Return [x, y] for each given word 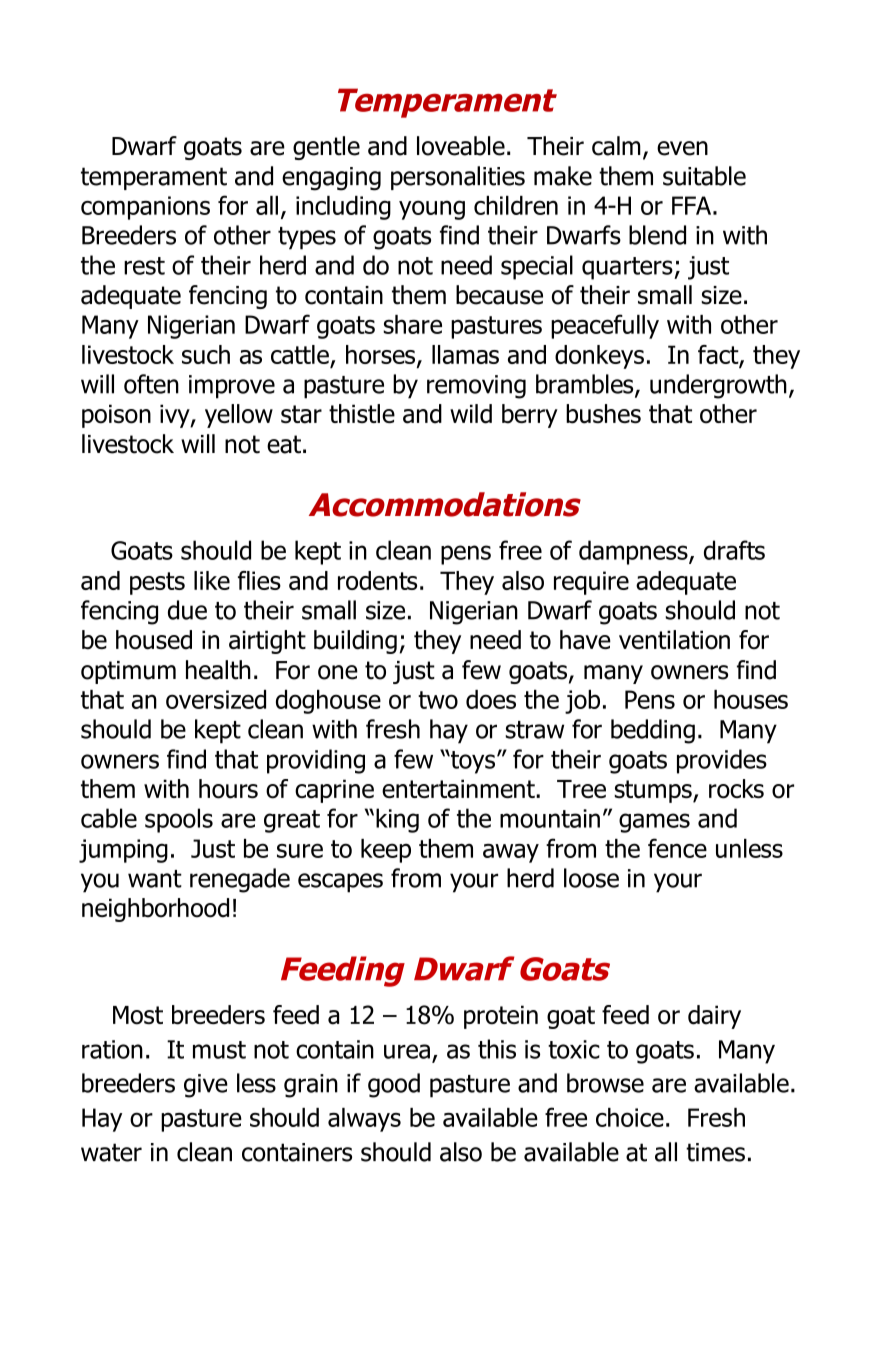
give [206, 1086]
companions [145, 208]
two [438, 700]
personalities [458, 178]
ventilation [674, 640]
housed [154, 640]
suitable [704, 176]
